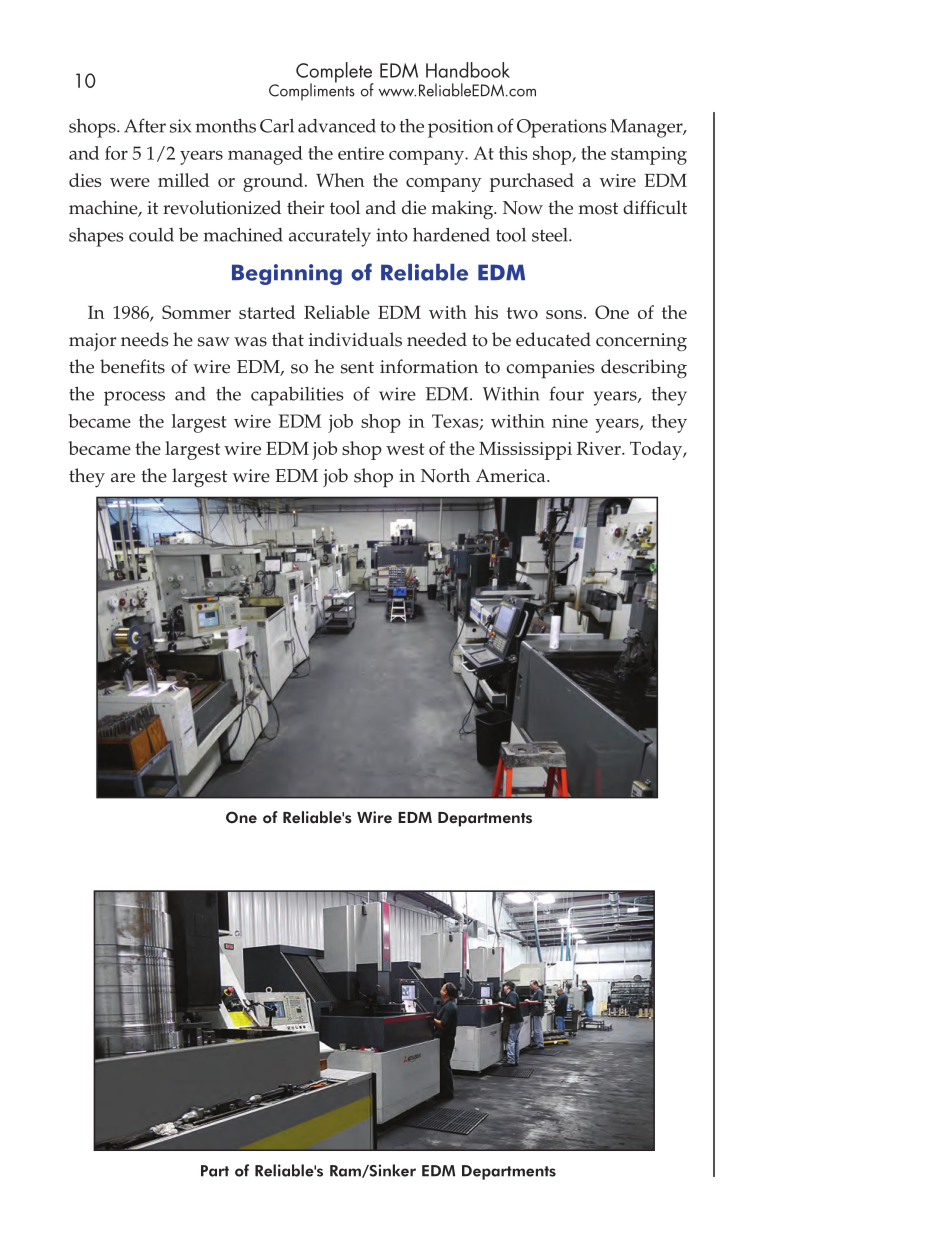  Describe the element at coordinates (145, 125) in the page. I see `After` at that location.
